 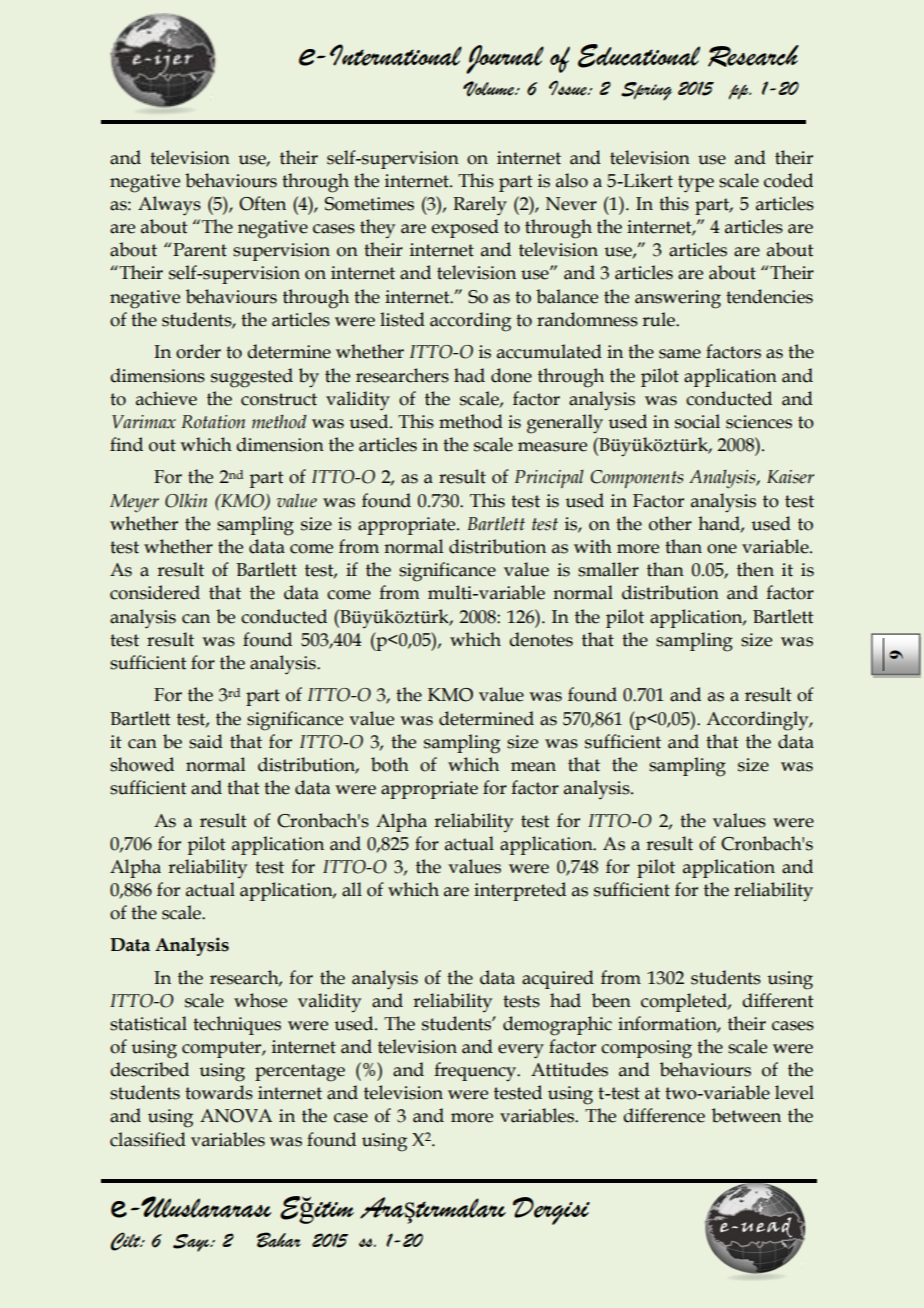 I want to click on frequency, so click(x=476, y=1072).
